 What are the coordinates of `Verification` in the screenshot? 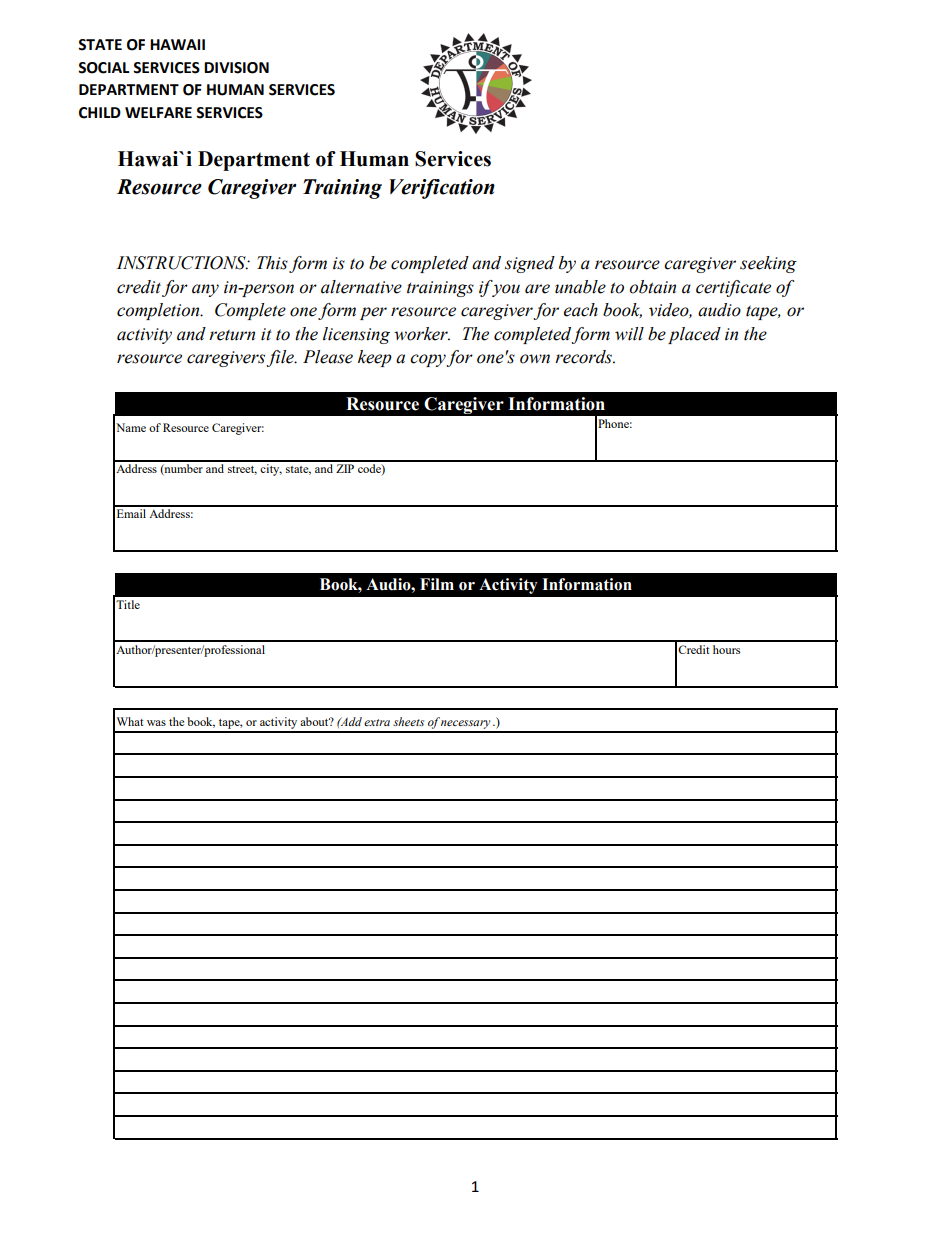 It's located at (442, 189).
